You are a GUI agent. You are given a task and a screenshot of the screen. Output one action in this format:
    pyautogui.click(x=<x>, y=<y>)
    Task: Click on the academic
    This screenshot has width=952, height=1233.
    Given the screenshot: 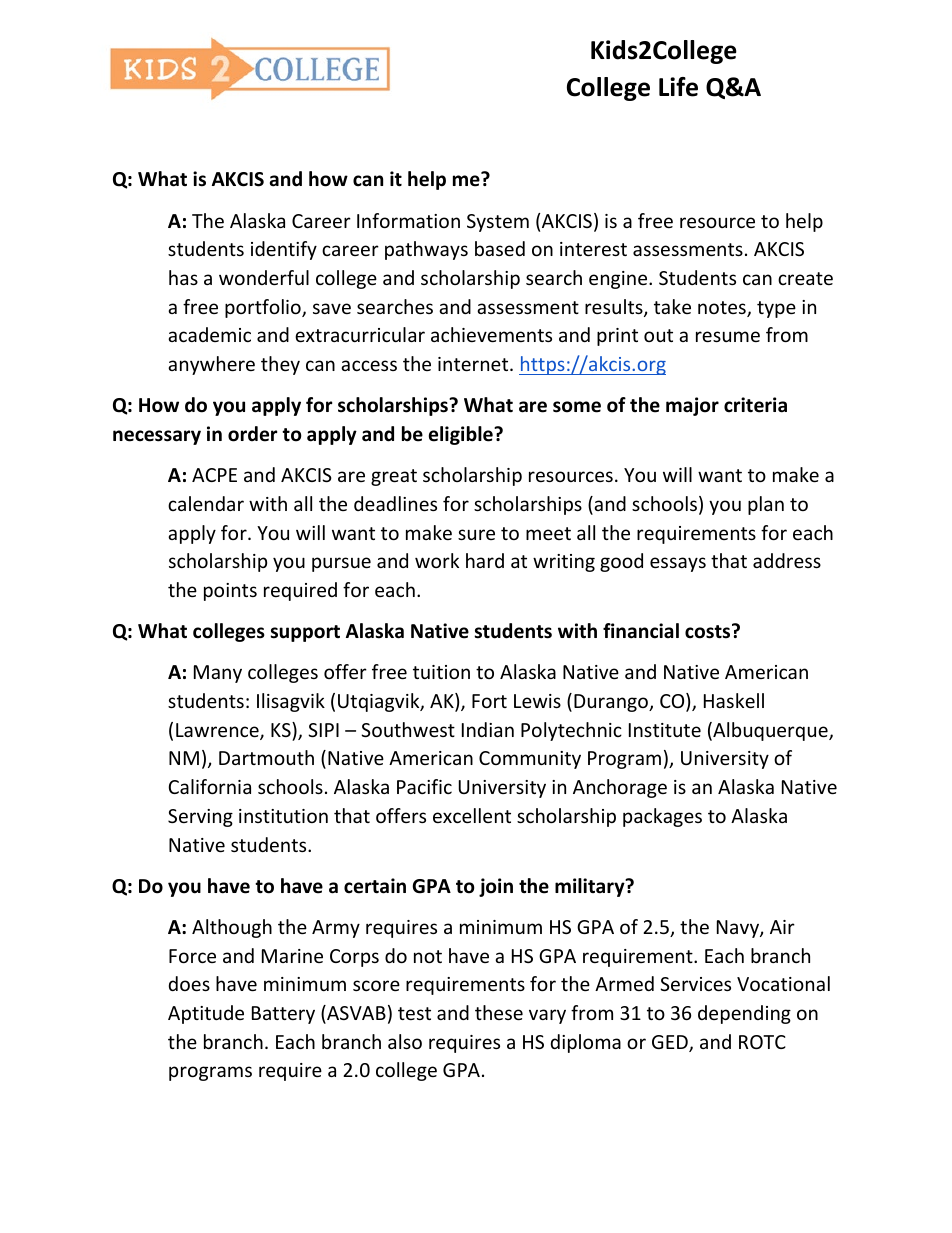 What is the action you would take?
    pyautogui.click(x=209, y=334)
